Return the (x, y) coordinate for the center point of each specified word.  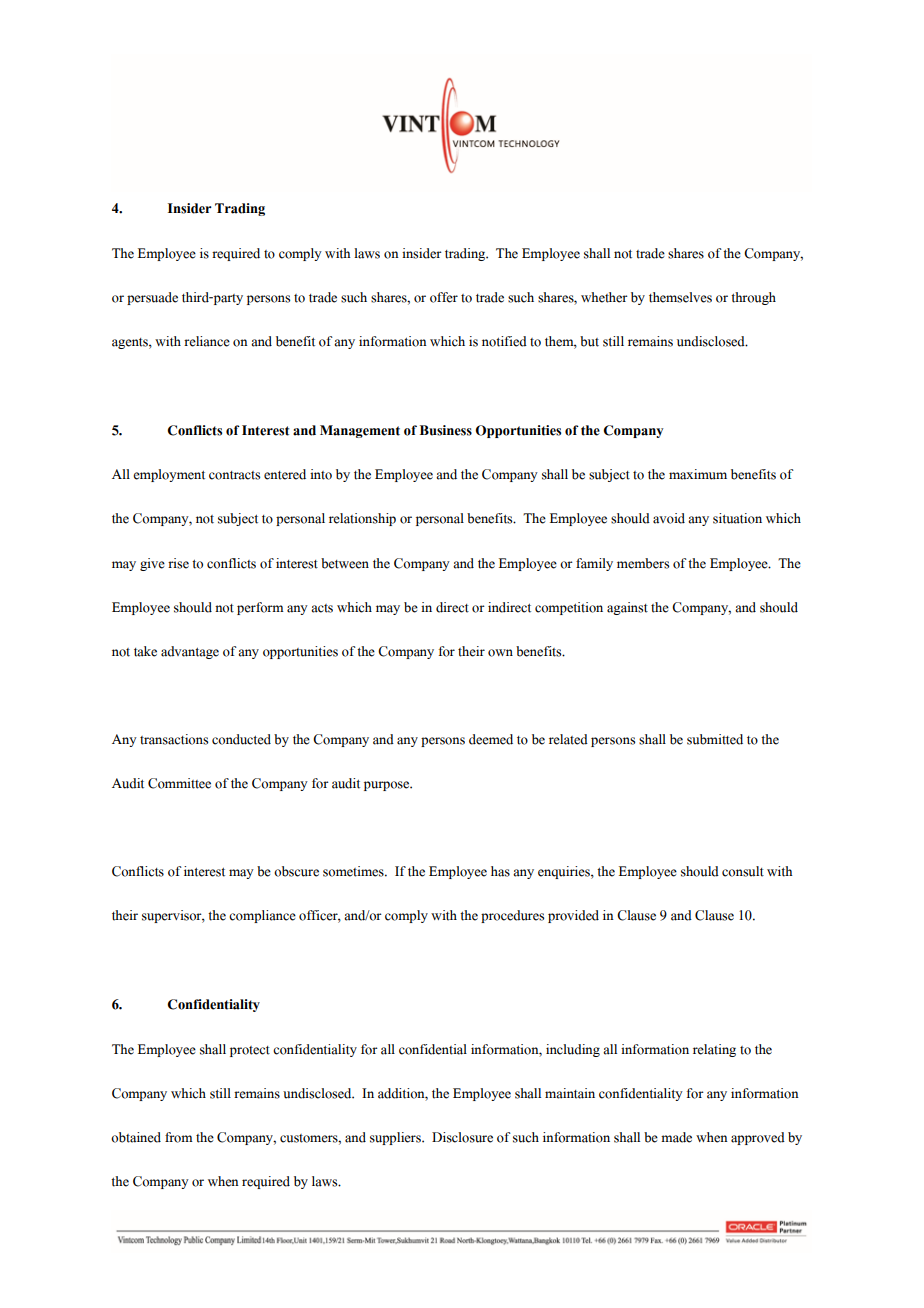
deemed (491, 739)
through (753, 298)
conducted (241, 739)
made (676, 1137)
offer (444, 297)
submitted (715, 739)
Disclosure (462, 1137)
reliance (207, 341)
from (179, 1137)
